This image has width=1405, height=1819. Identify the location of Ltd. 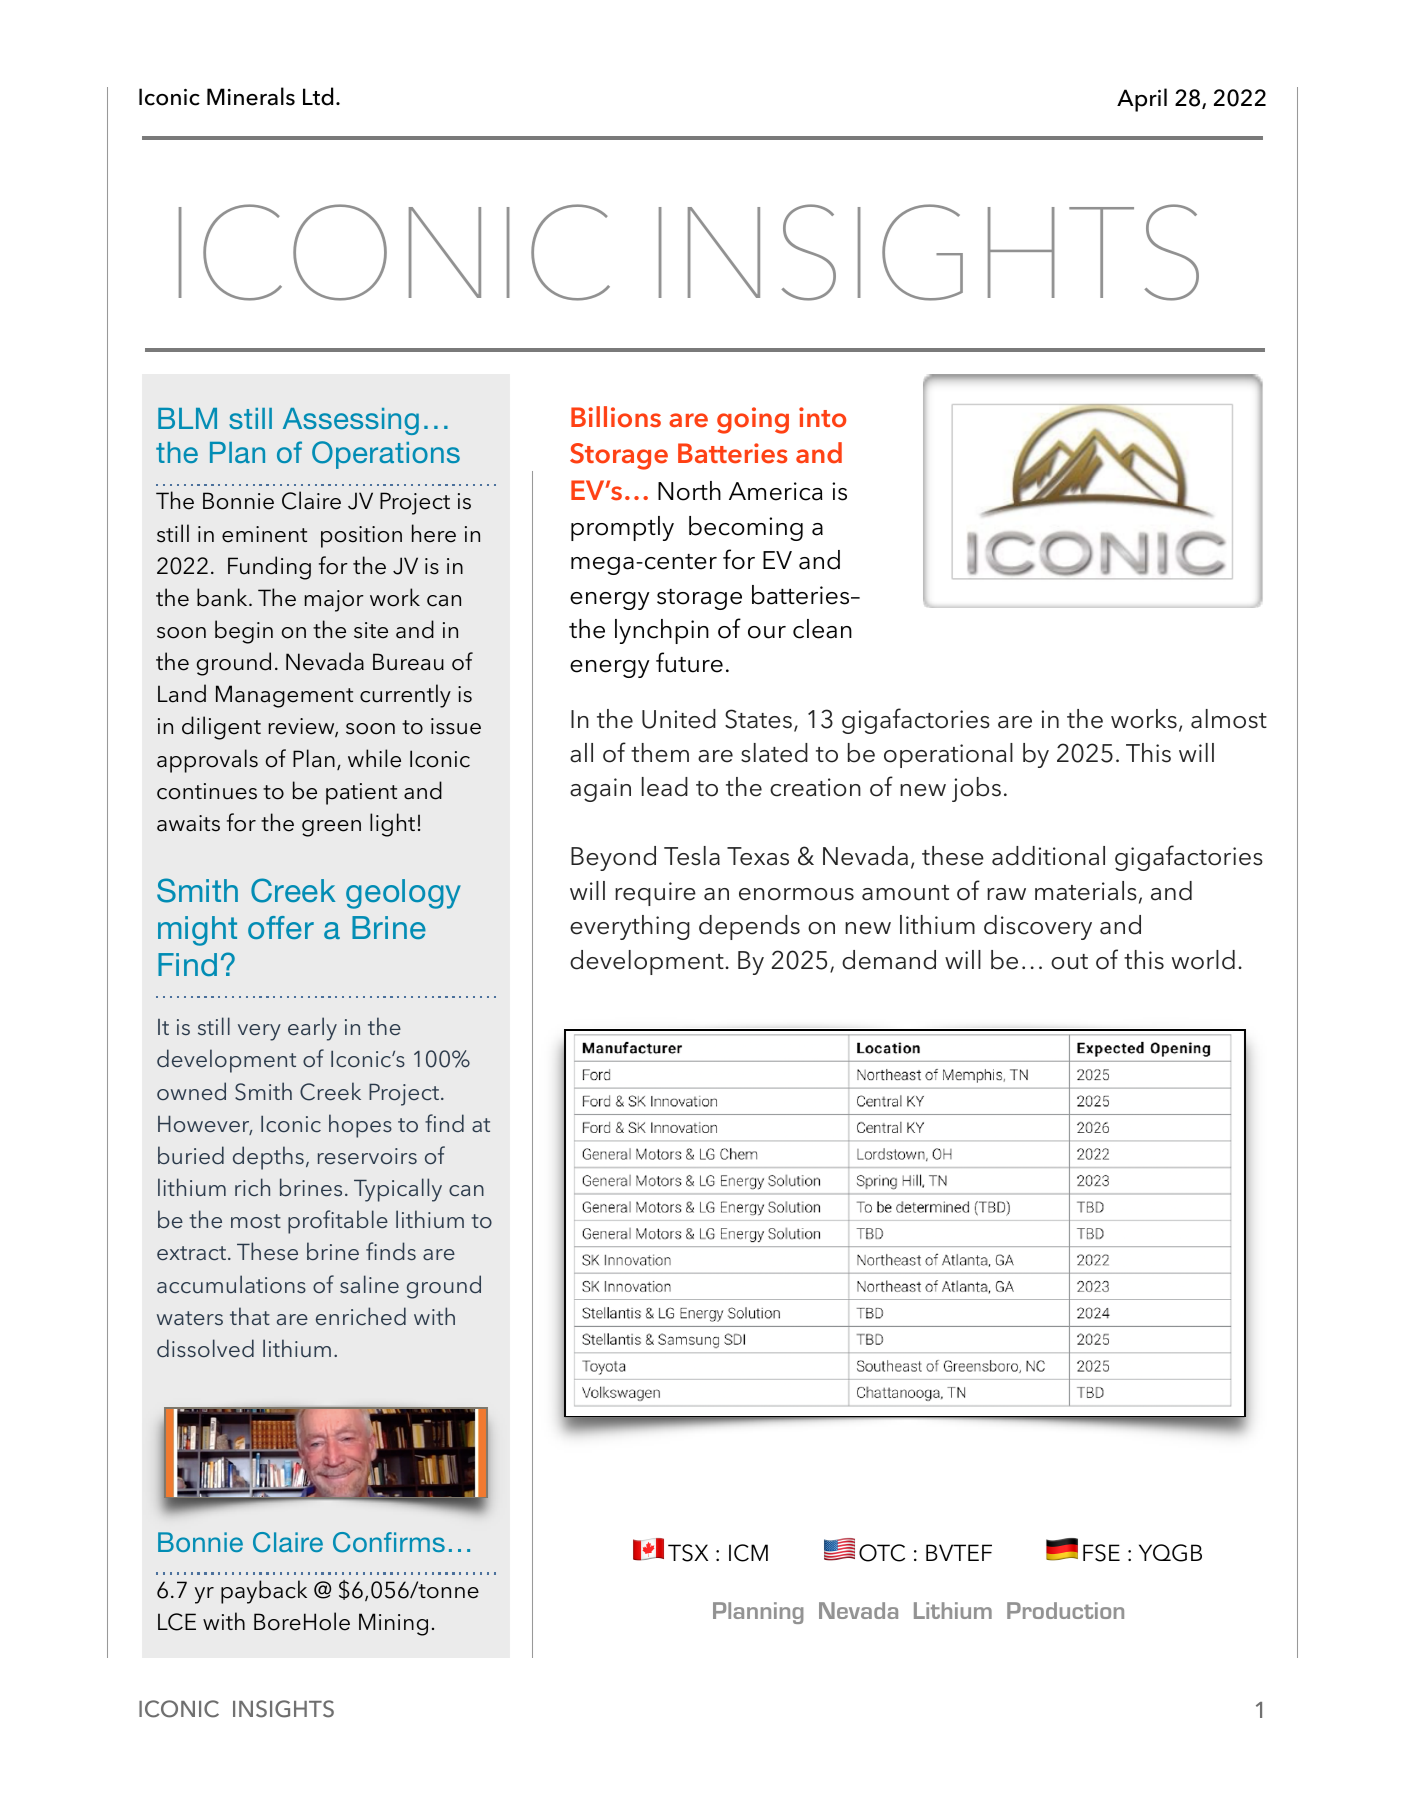
(318, 96).
